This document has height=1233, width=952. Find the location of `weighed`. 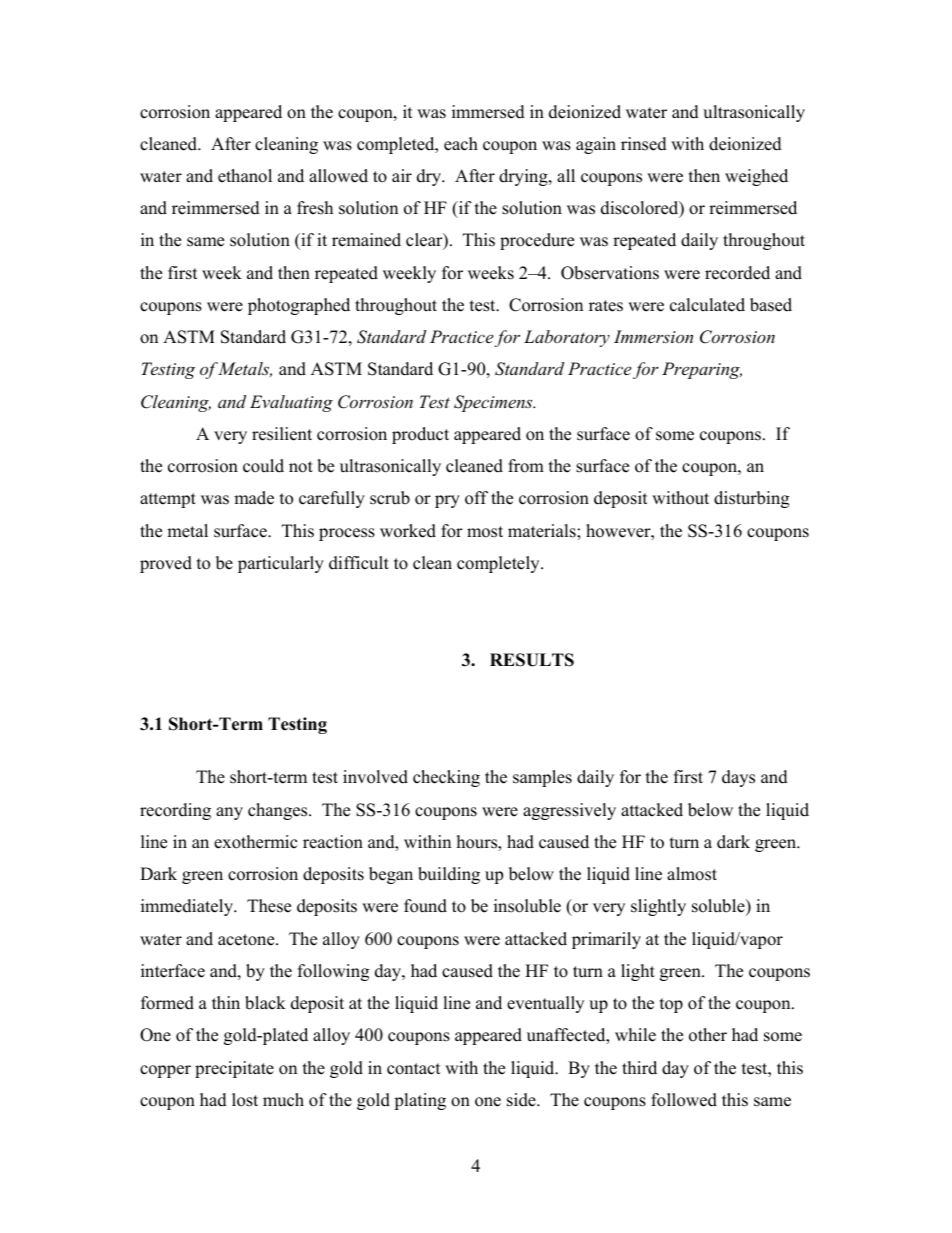

weighed is located at coordinates (756, 177).
